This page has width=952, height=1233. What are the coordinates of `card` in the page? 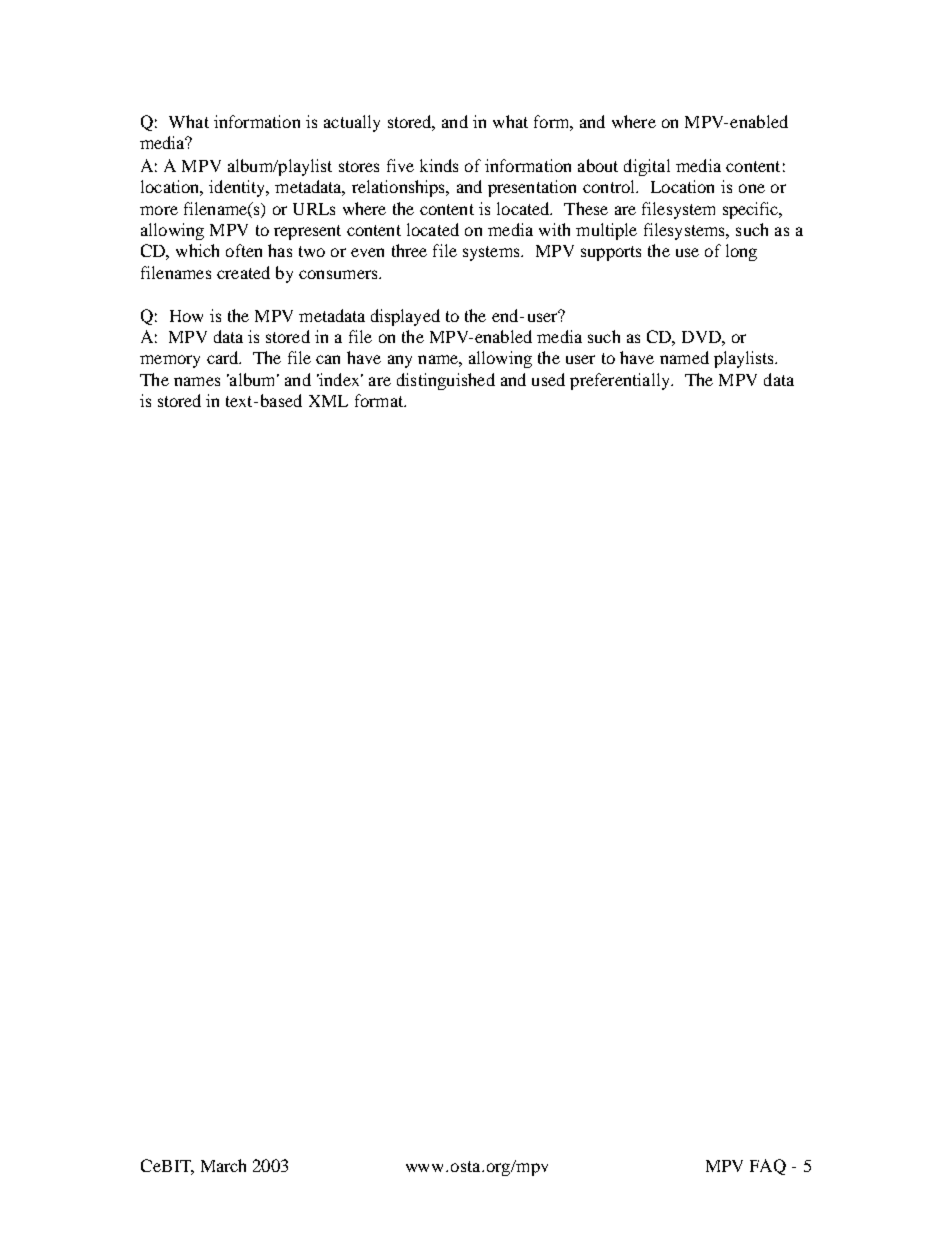 It's located at (223, 357).
